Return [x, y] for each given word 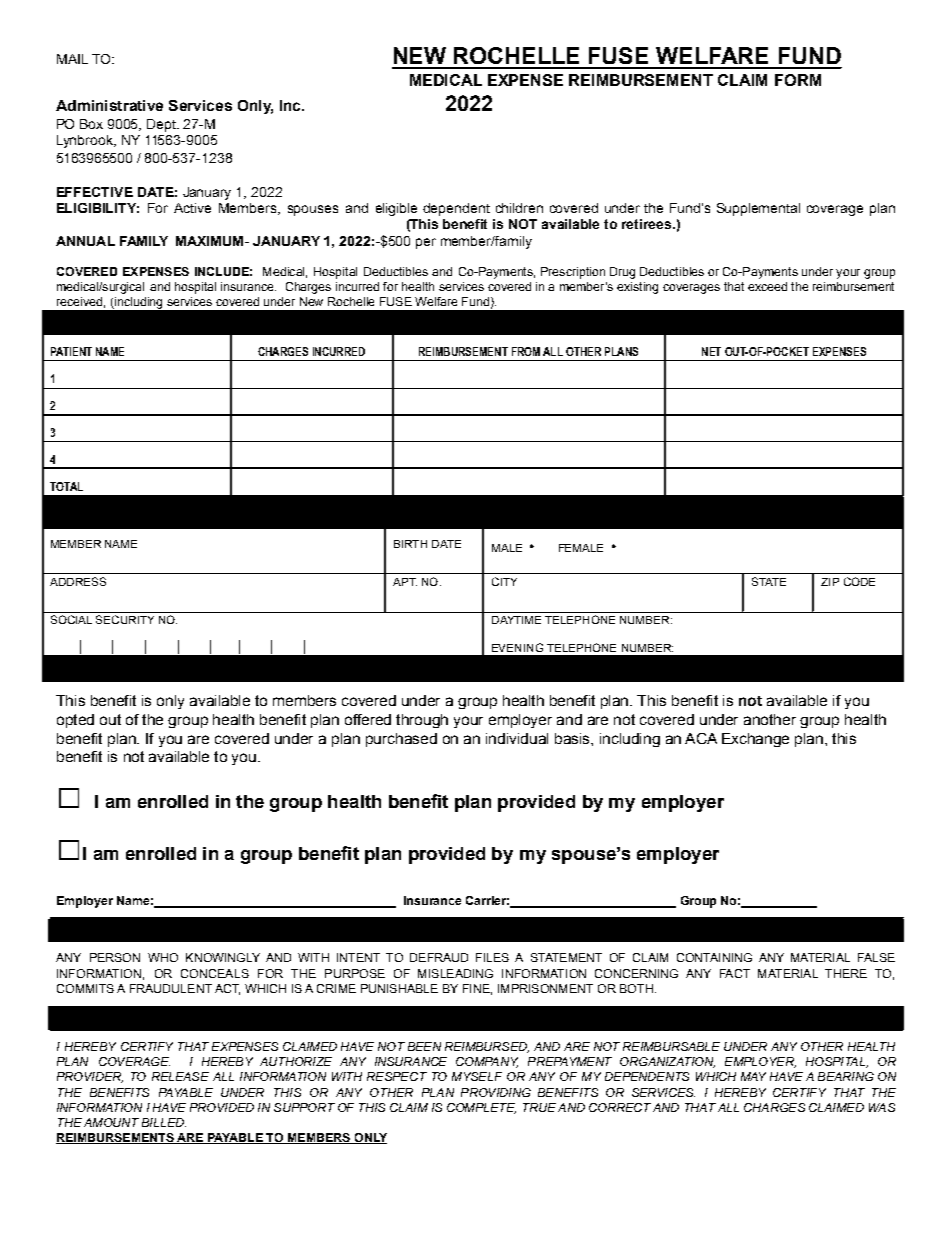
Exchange [755, 740]
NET [711, 351]
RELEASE [180, 1076]
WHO [163, 957]
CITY [504, 581]
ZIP [830, 582]
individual [517, 738]
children [519, 208]
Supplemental [758, 209]
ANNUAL [85, 241]
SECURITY [125, 619]
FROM [526, 351]
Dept [163, 125]
